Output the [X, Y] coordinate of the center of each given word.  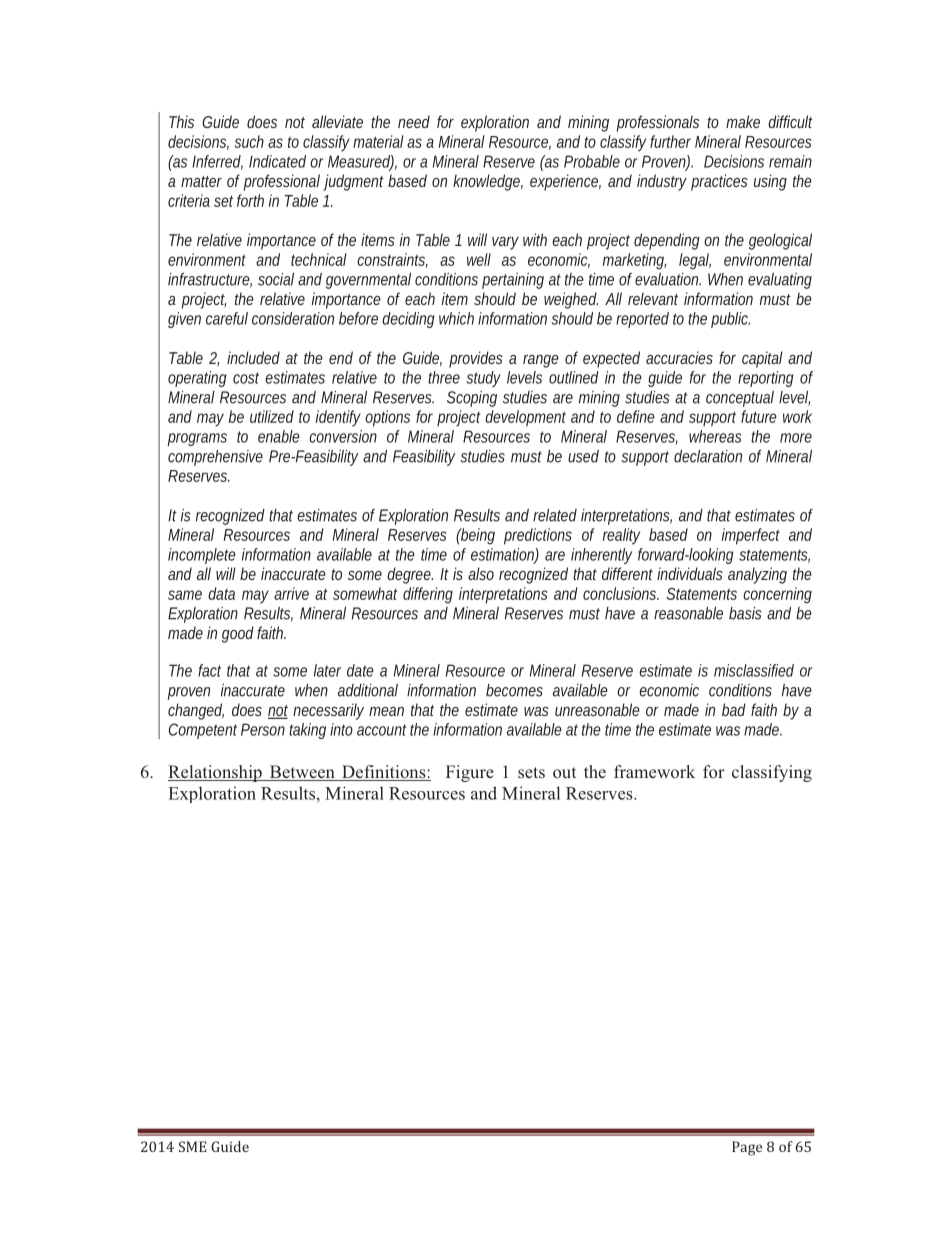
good [238, 634]
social [276, 279]
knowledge [488, 182]
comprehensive [215, 458]
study [484, 379]
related [555, 515]
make [743, 121]
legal [695, 261]
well [479, 259]
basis [745, 613]
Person [263, 729]
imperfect [751, 536]
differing [428, 595]
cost [246, 378]
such [249, 141]
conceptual [740, 399]
